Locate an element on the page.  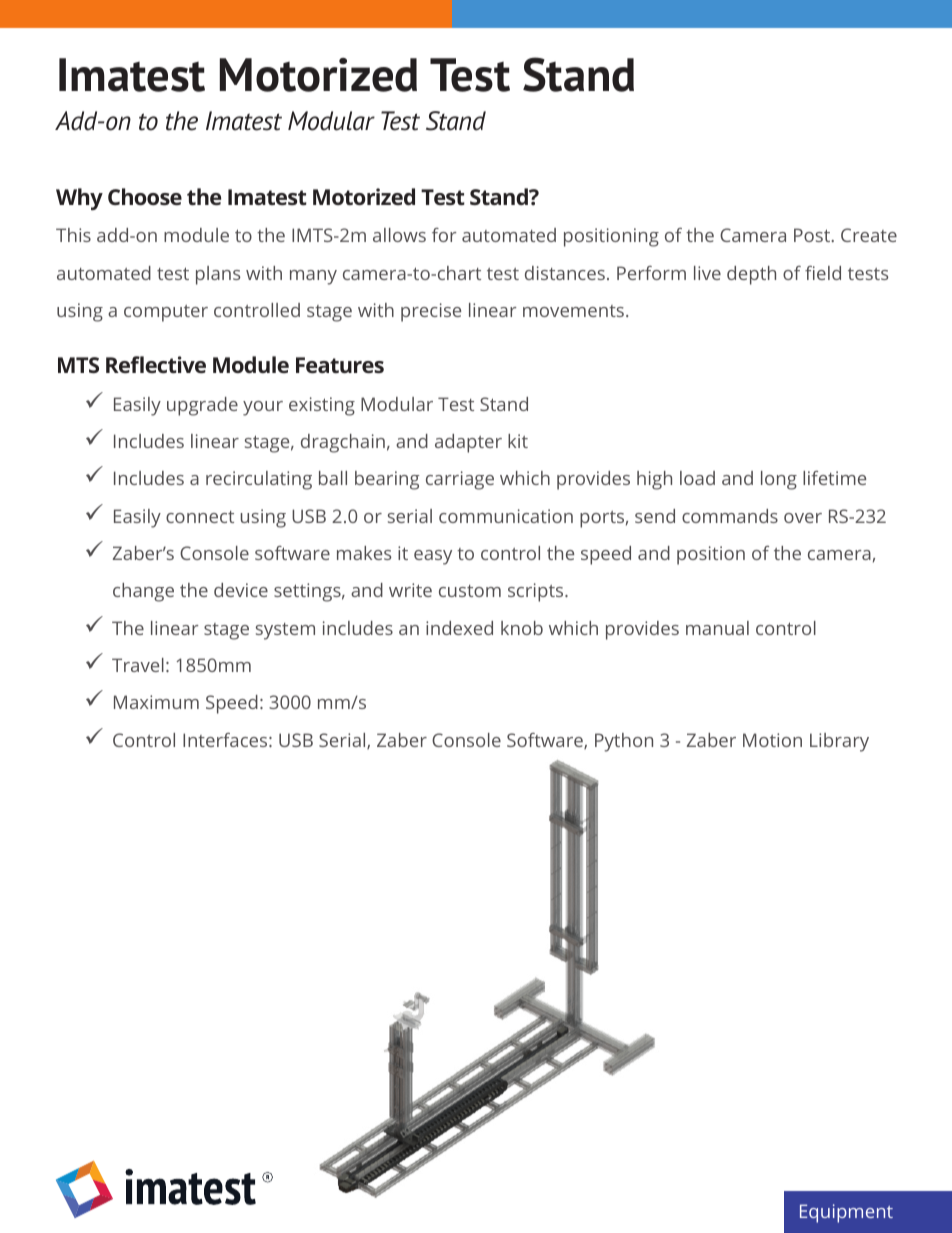
allows is located at coordinates (399, 235).
